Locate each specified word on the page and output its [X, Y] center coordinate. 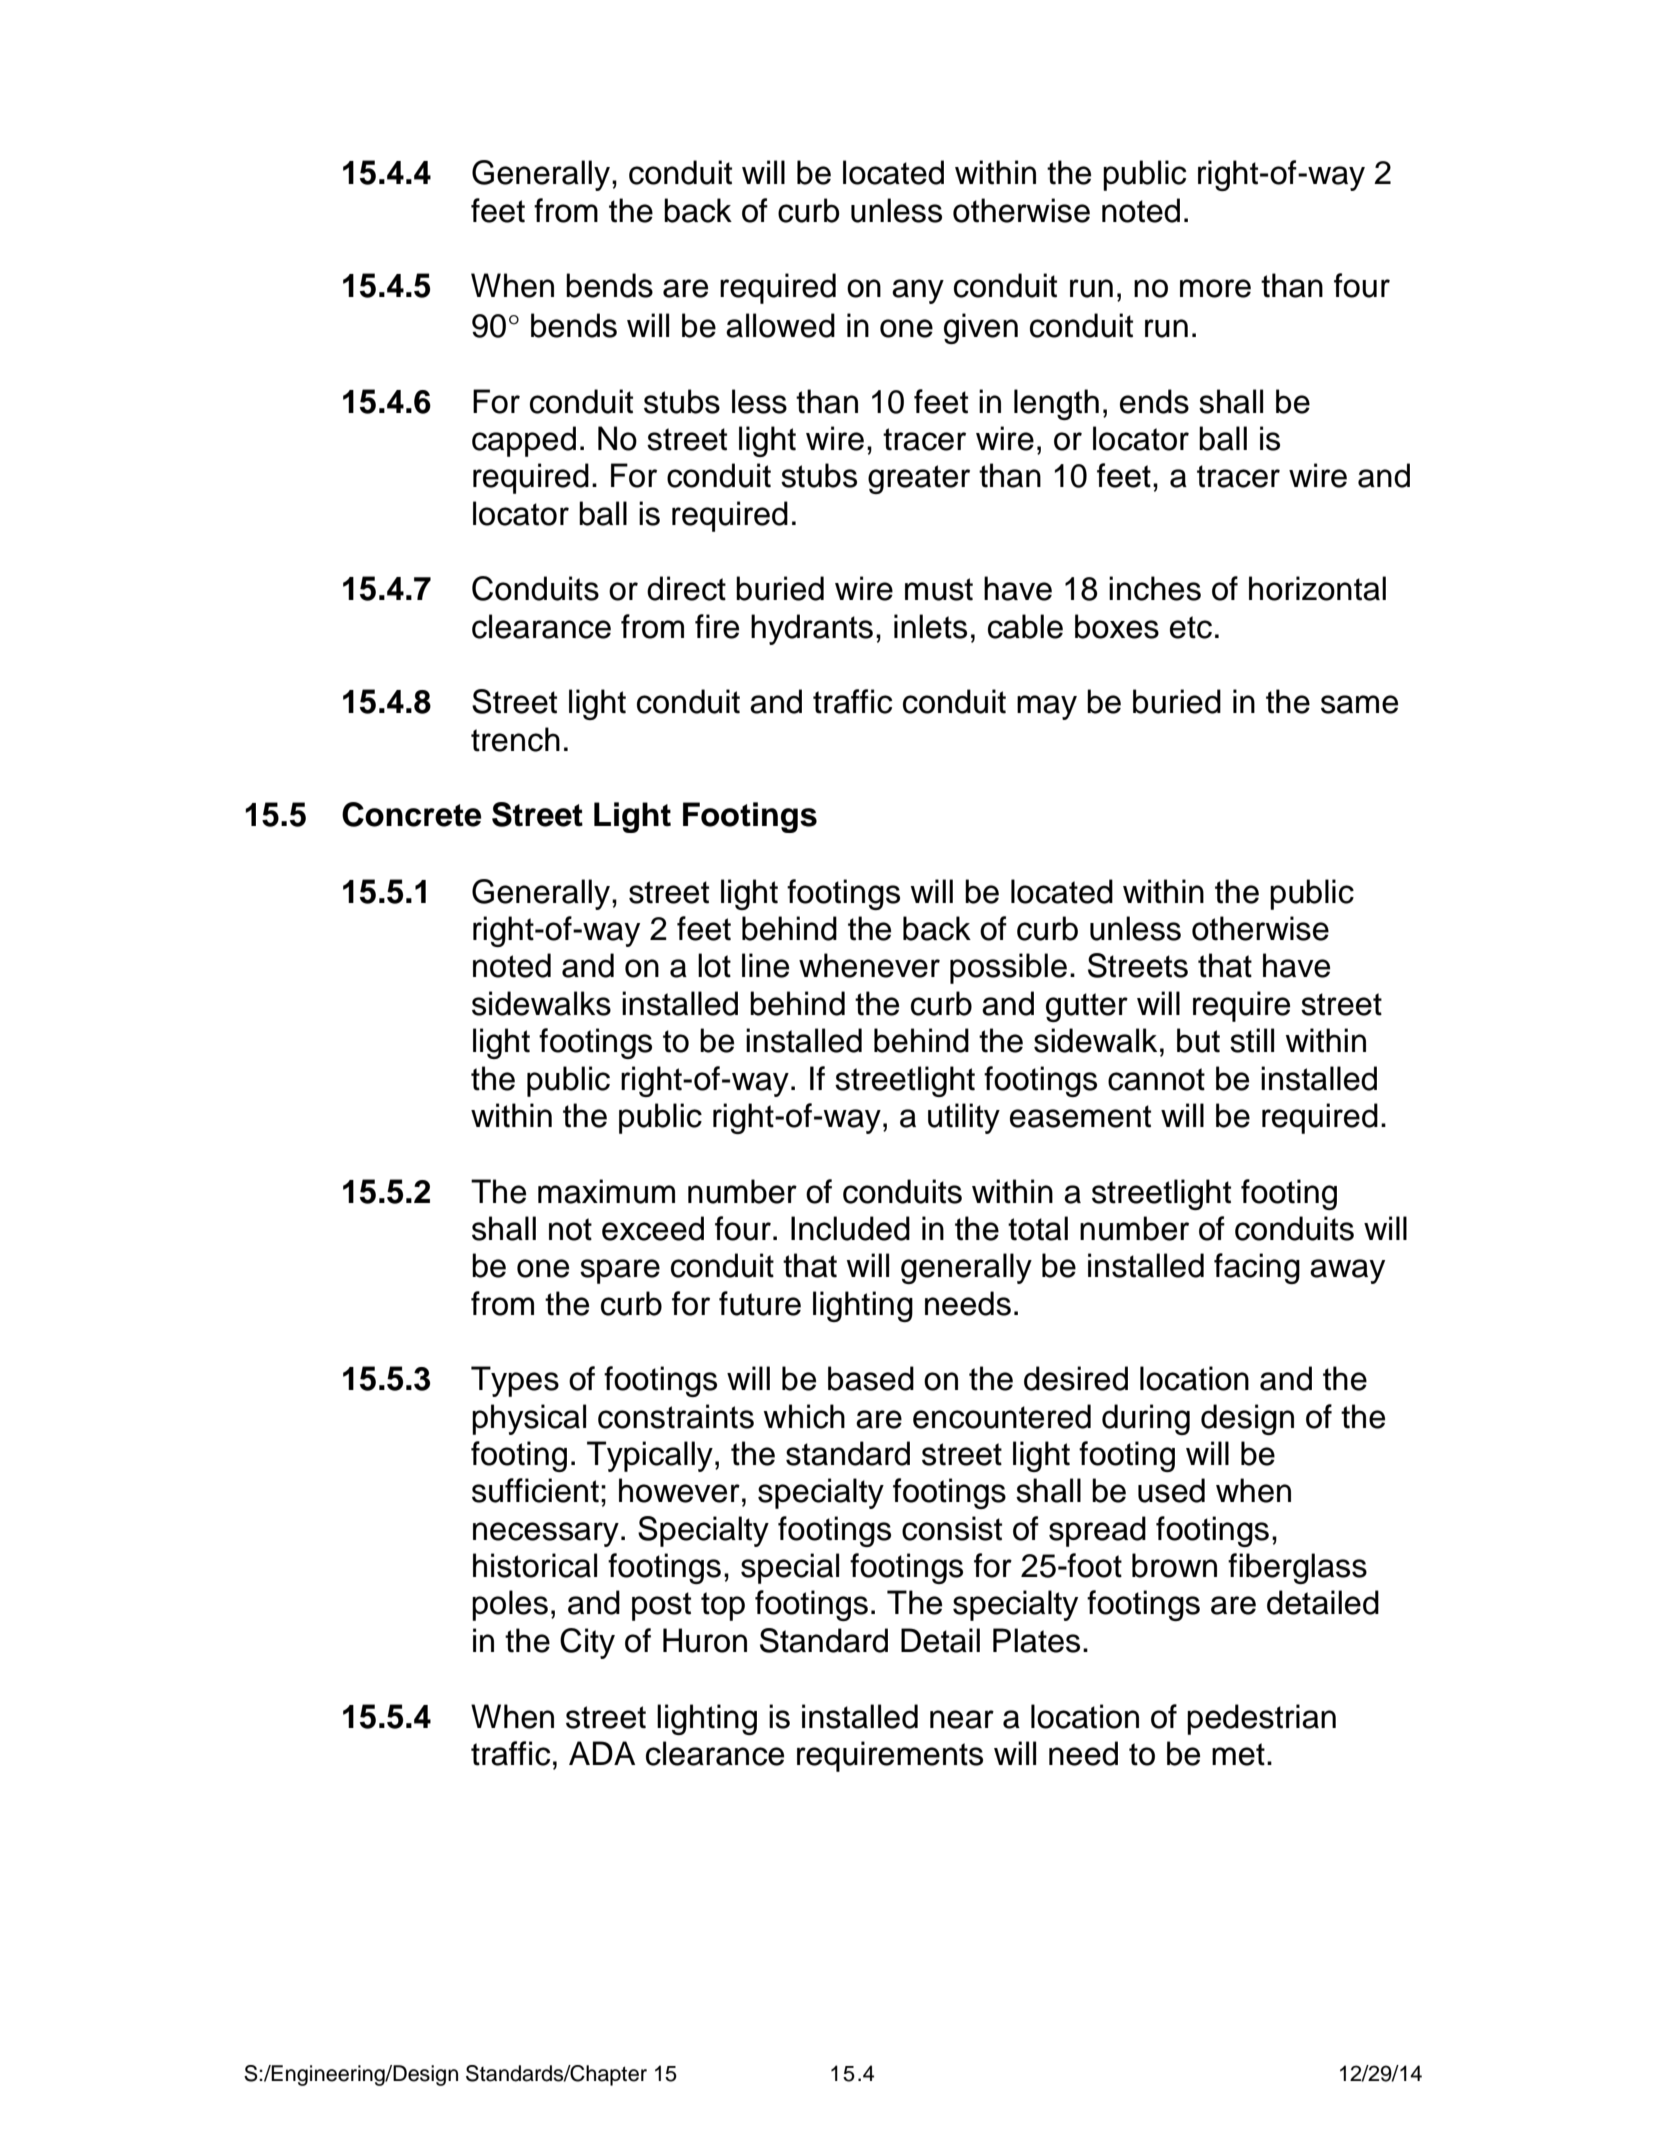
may [1047, 707]
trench [515, 739]
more [1215, 288]
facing [1257, 1268]
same [1359, 704]
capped [524, 441]
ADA [602, 1753]
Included [850, 1228]
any [918, 291]
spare [620, 1271]
